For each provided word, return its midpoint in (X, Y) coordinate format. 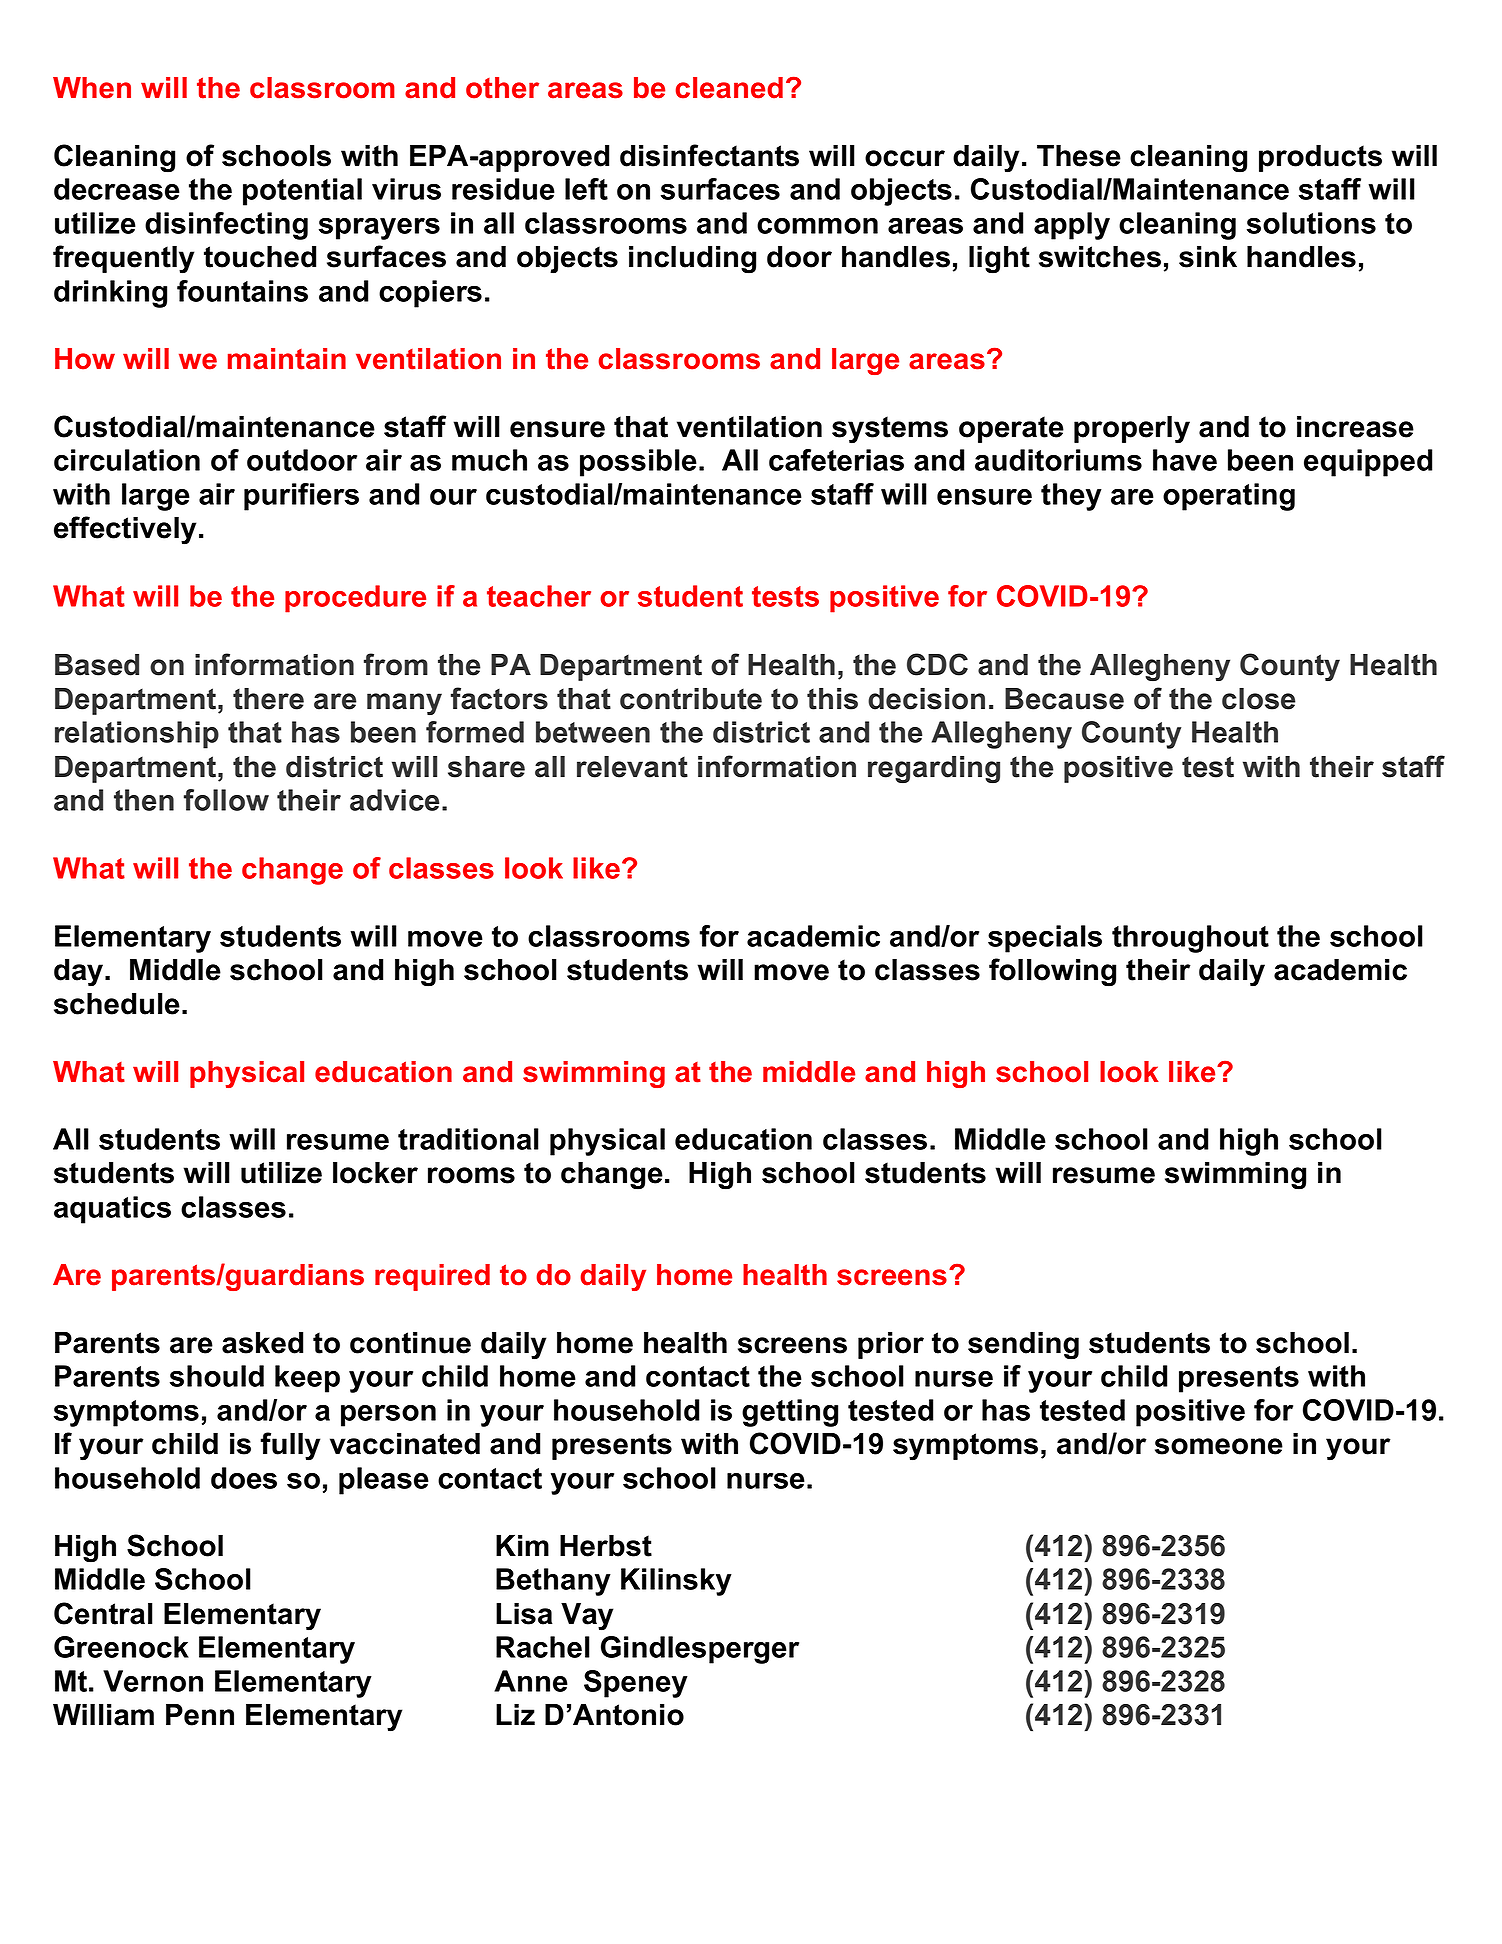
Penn (200, 1715)
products (1320, 158)
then (144, 800)
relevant (632, 767)
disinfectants (709, 155)
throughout (1190, 939)
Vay (587, 1617)
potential (302, 192)
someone (1219, 1446)
